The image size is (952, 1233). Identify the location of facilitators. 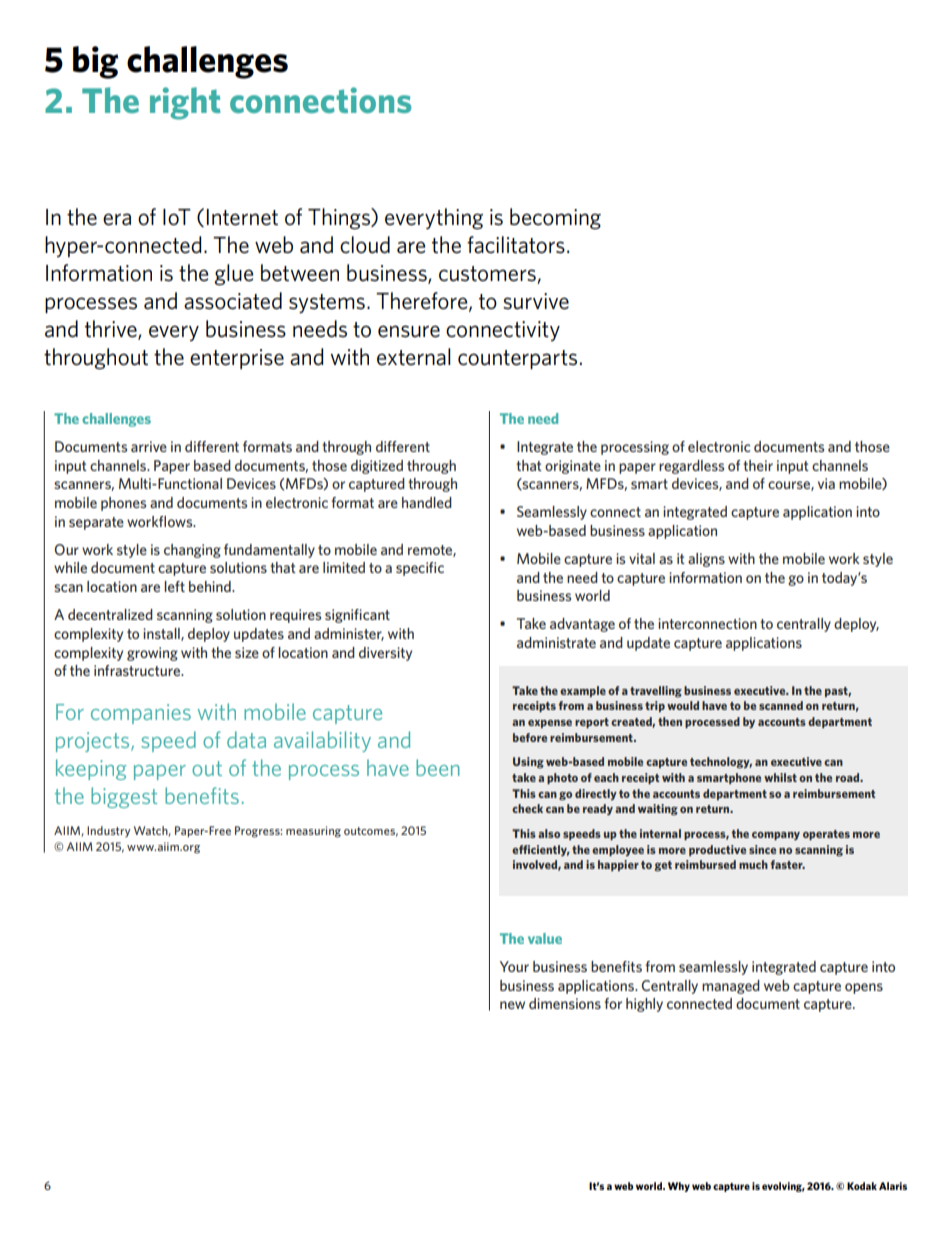
(516, 245).
